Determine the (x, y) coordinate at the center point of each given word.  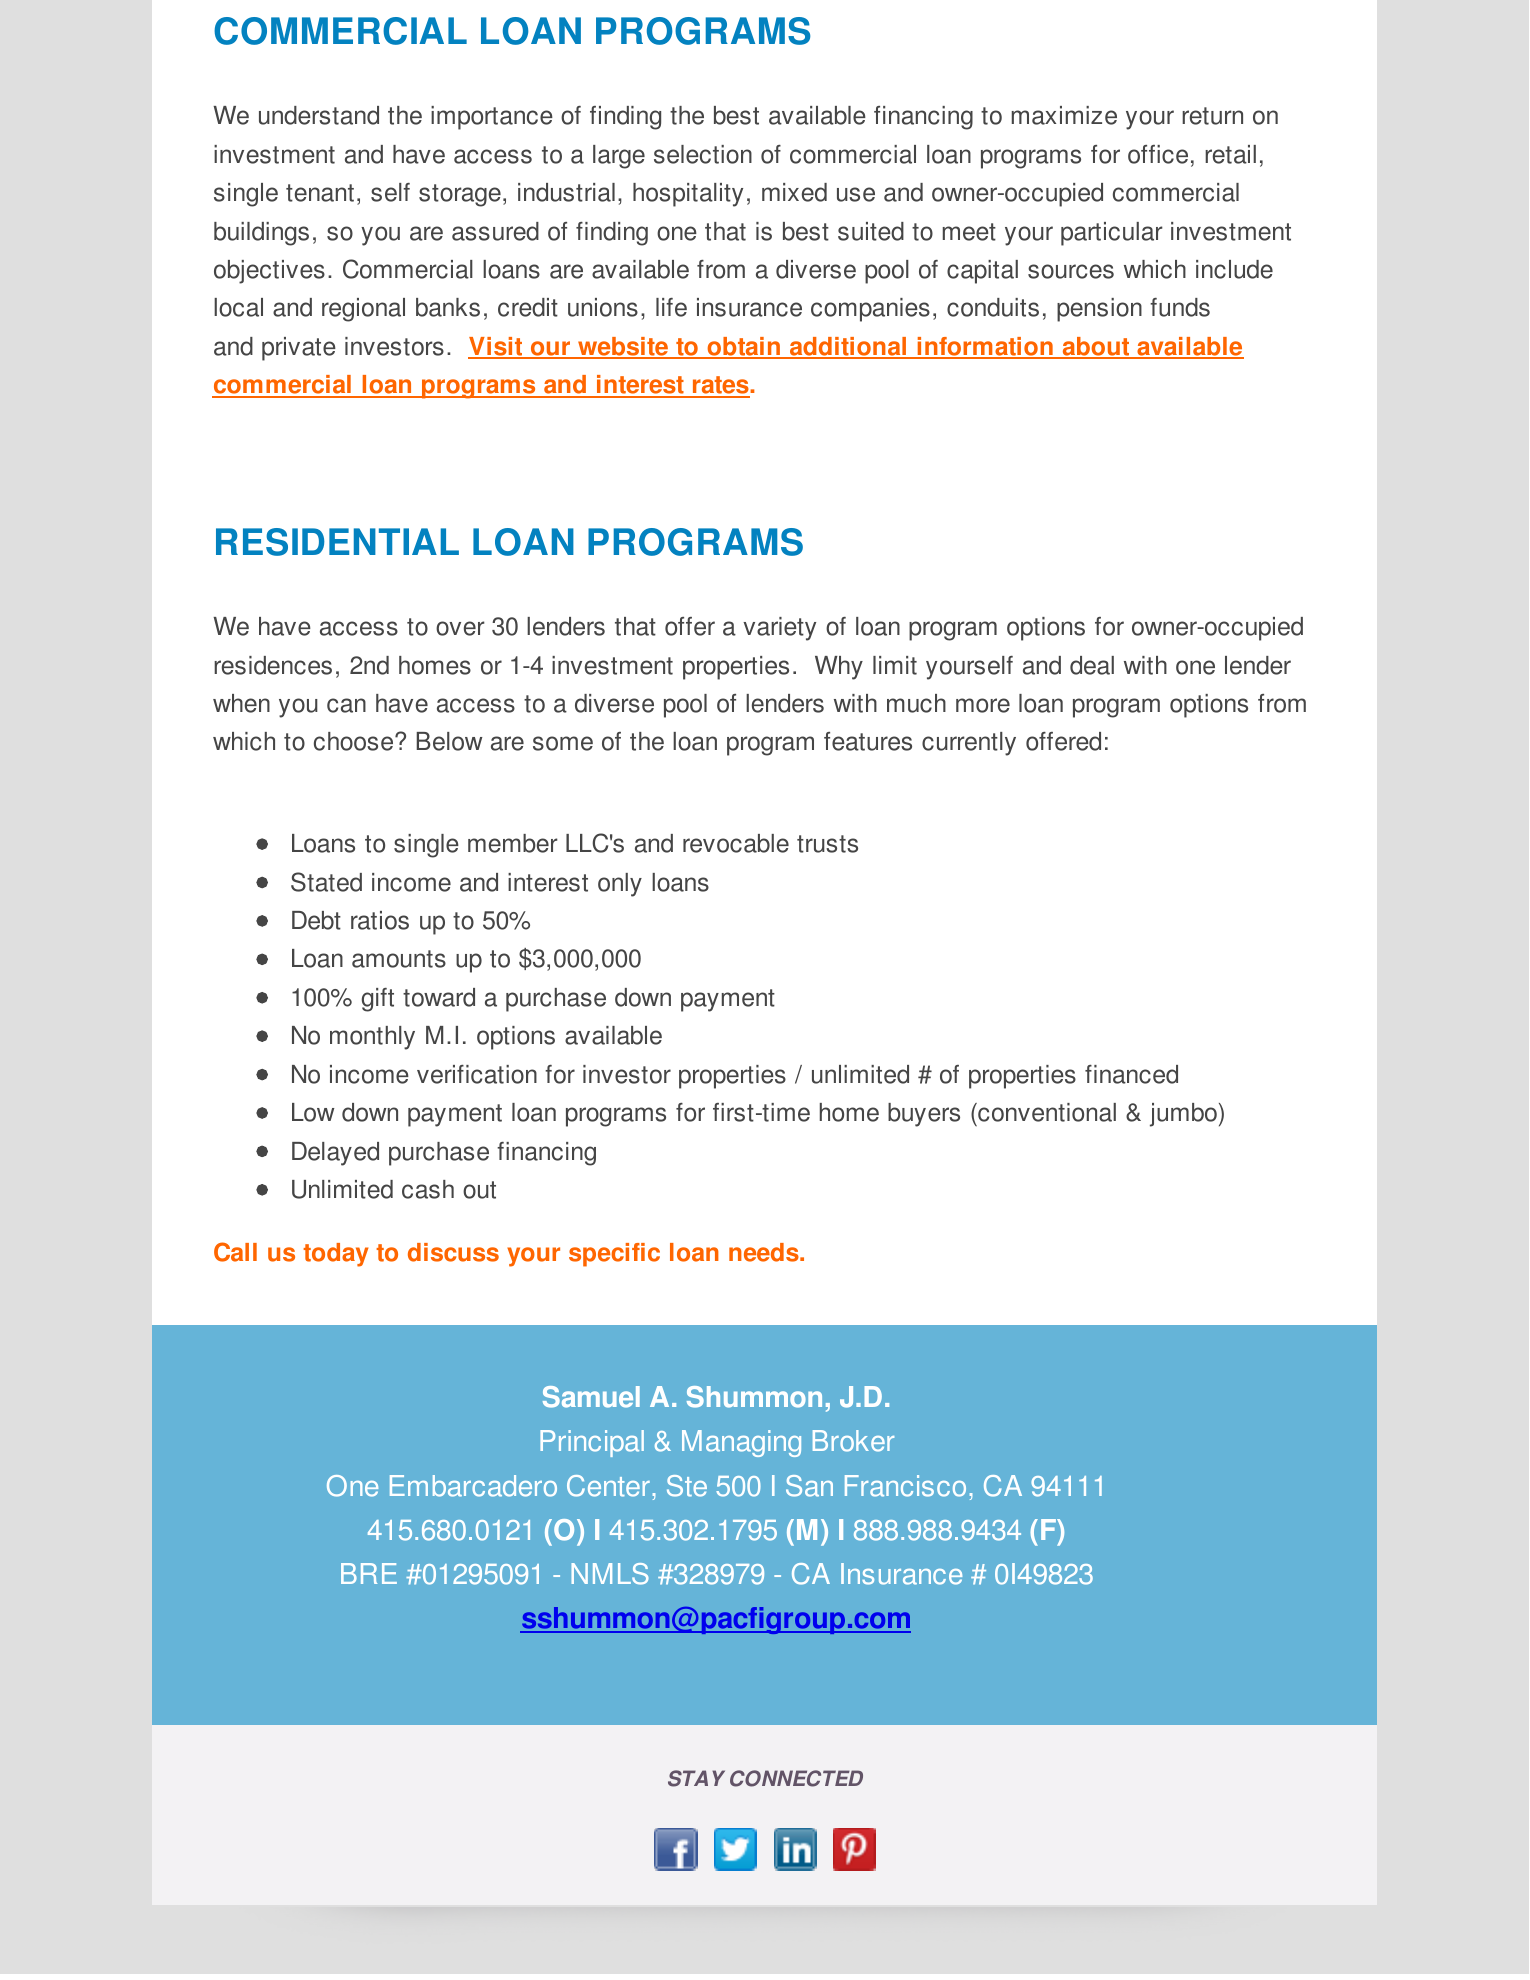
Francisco (905, 1486)
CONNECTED (796, 1778)
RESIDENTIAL (337, 542)
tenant (320, 193)
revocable (736, 843)
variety (779, 629)
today (335, 1255)
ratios (380, 920)
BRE (369, 1573)
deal (1092, 665)
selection (703, 154)
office (1158, 154)
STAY (696, 1778)
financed (1131, 1074)
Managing (741, 1443)
